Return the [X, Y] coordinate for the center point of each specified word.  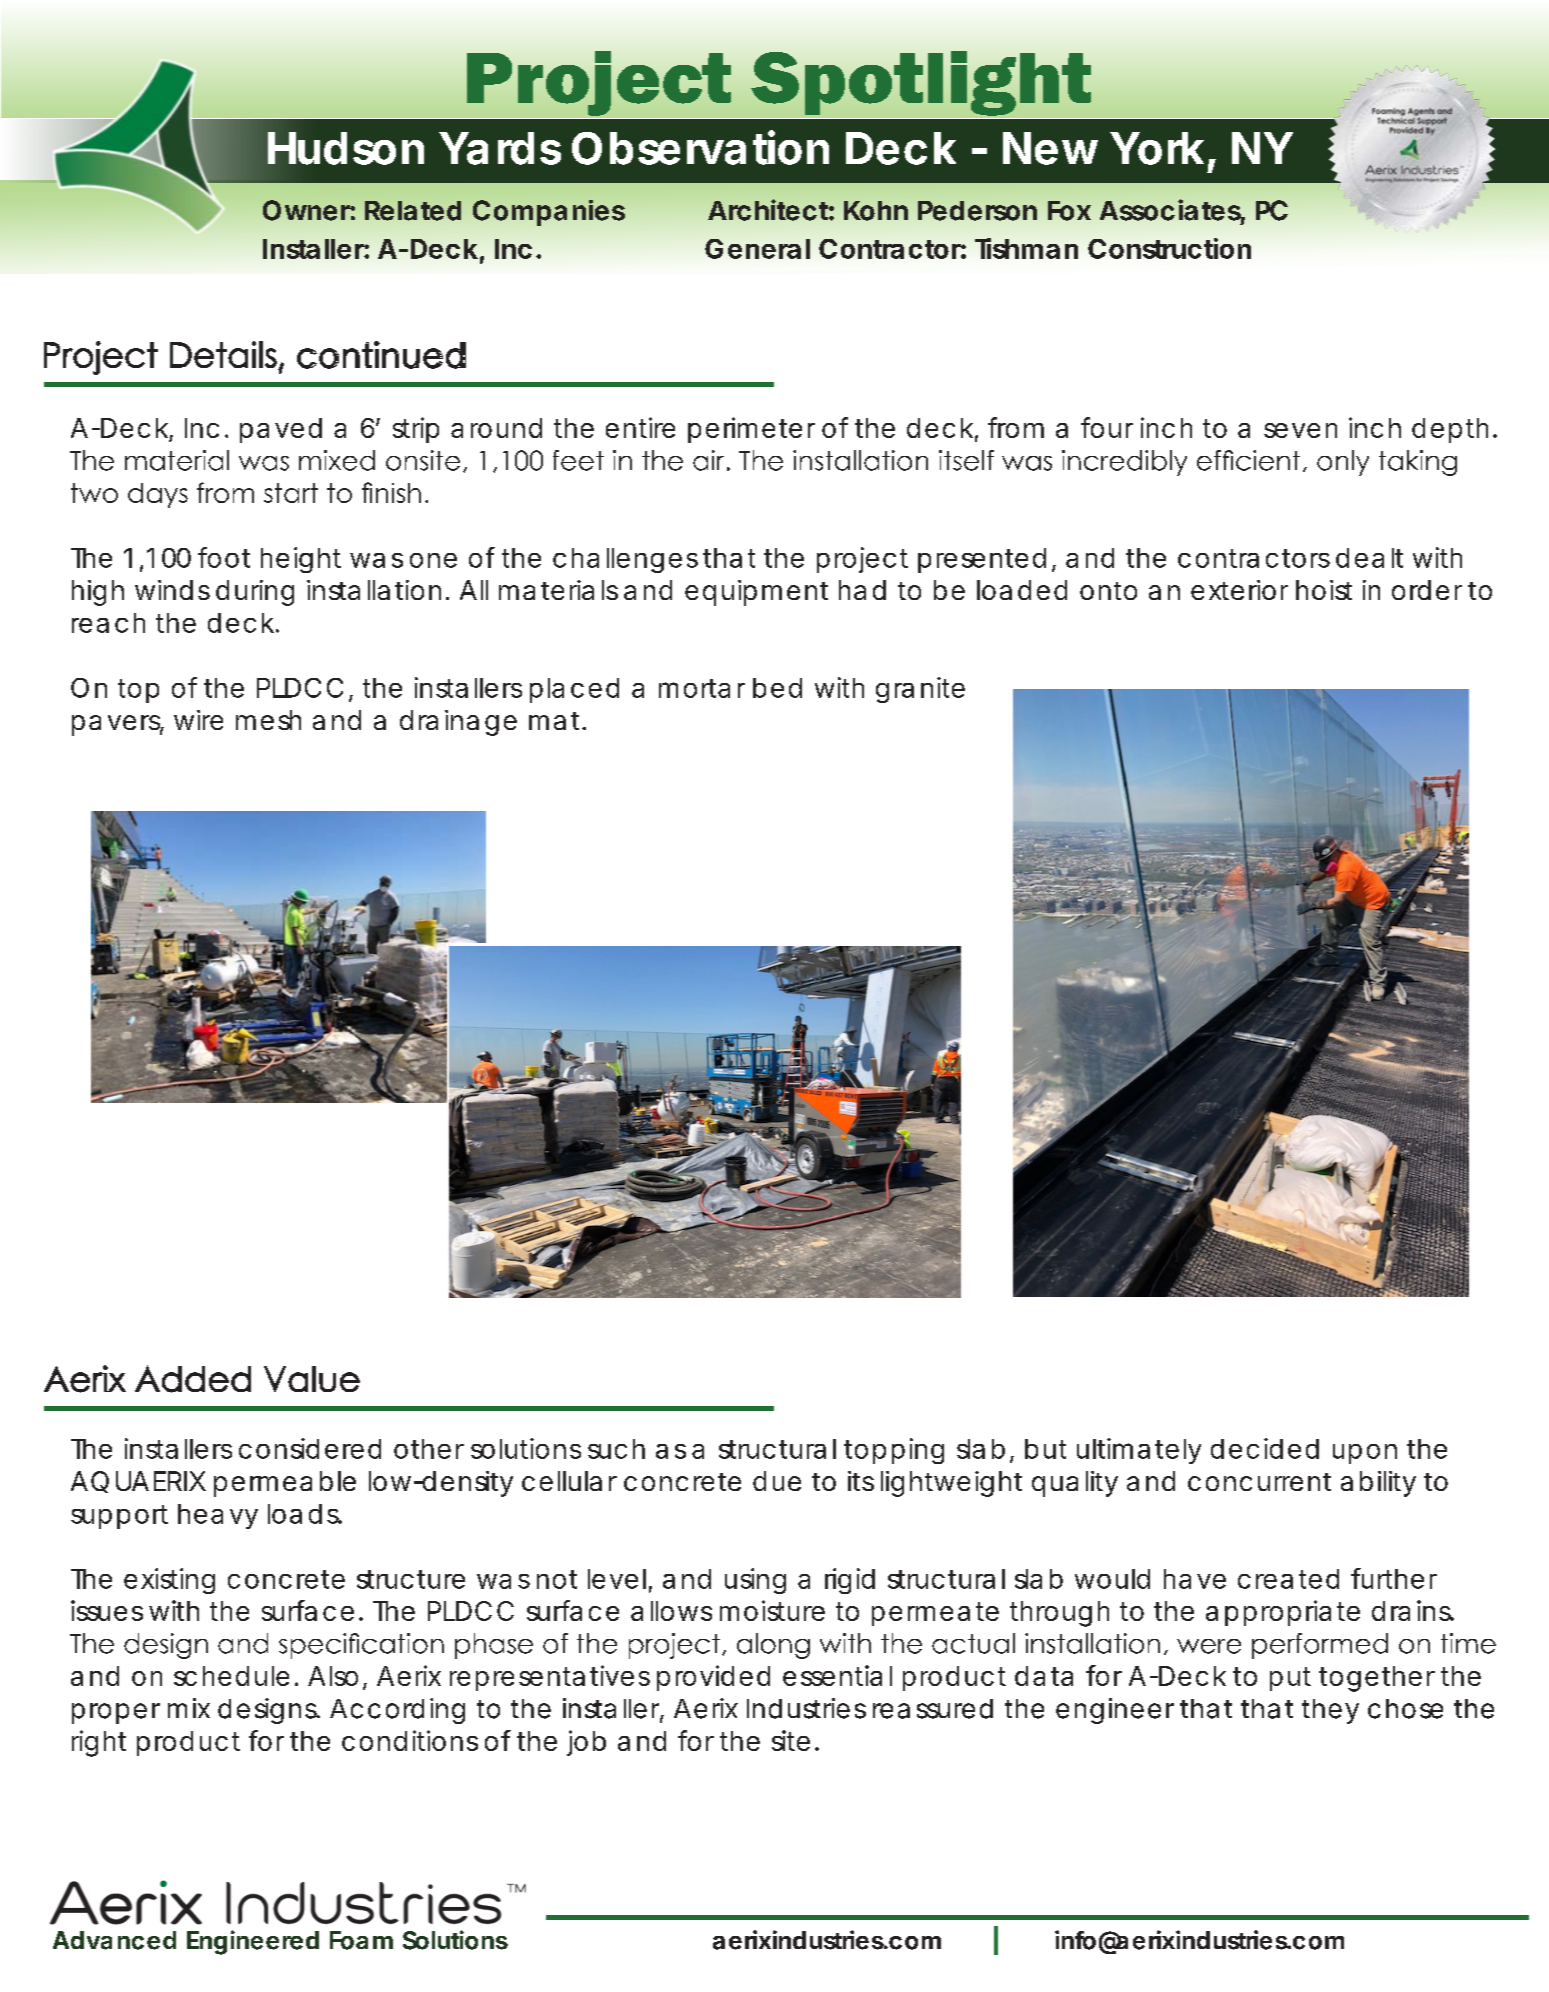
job [586, 1743]
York [1157, 148]
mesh [268, 720]
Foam [361, 1940]
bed [777, 688]
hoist [1324, 590]
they [1330, 1711]
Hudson [346, 148]
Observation [700, 147]
